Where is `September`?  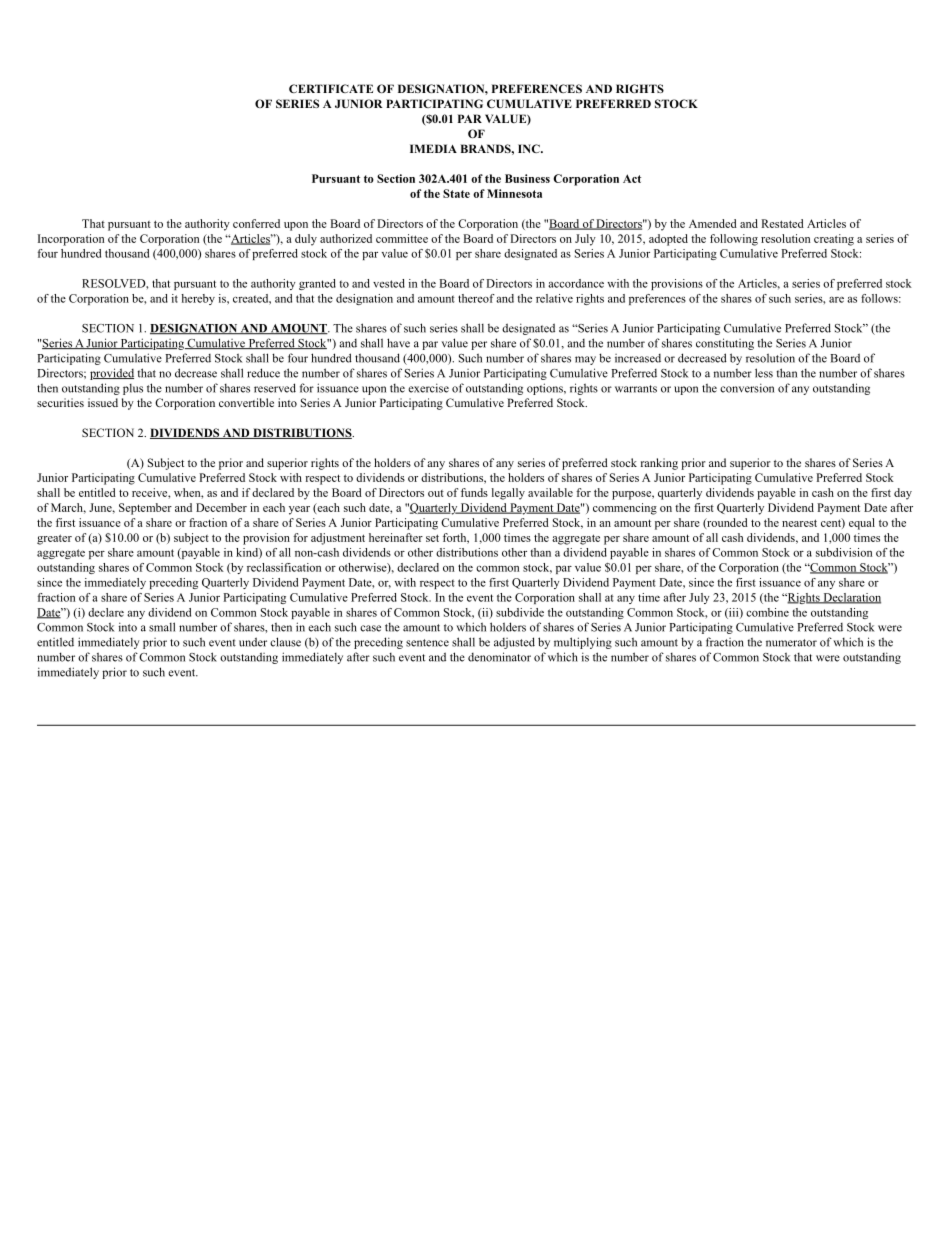
September is located at coordinates (145, 509).
